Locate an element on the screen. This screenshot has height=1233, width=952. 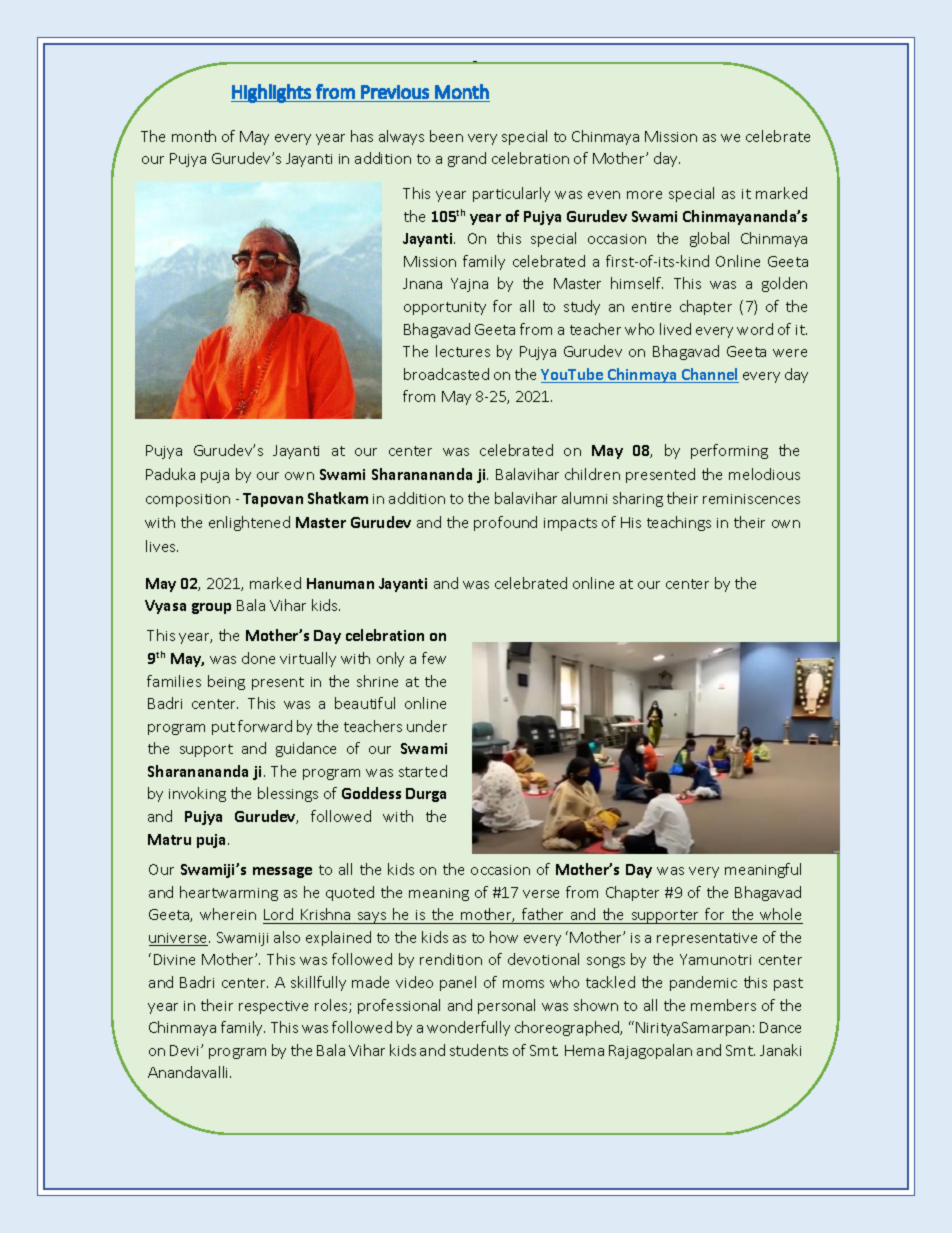
wonderfully is located at coordinates (468, 1028).
